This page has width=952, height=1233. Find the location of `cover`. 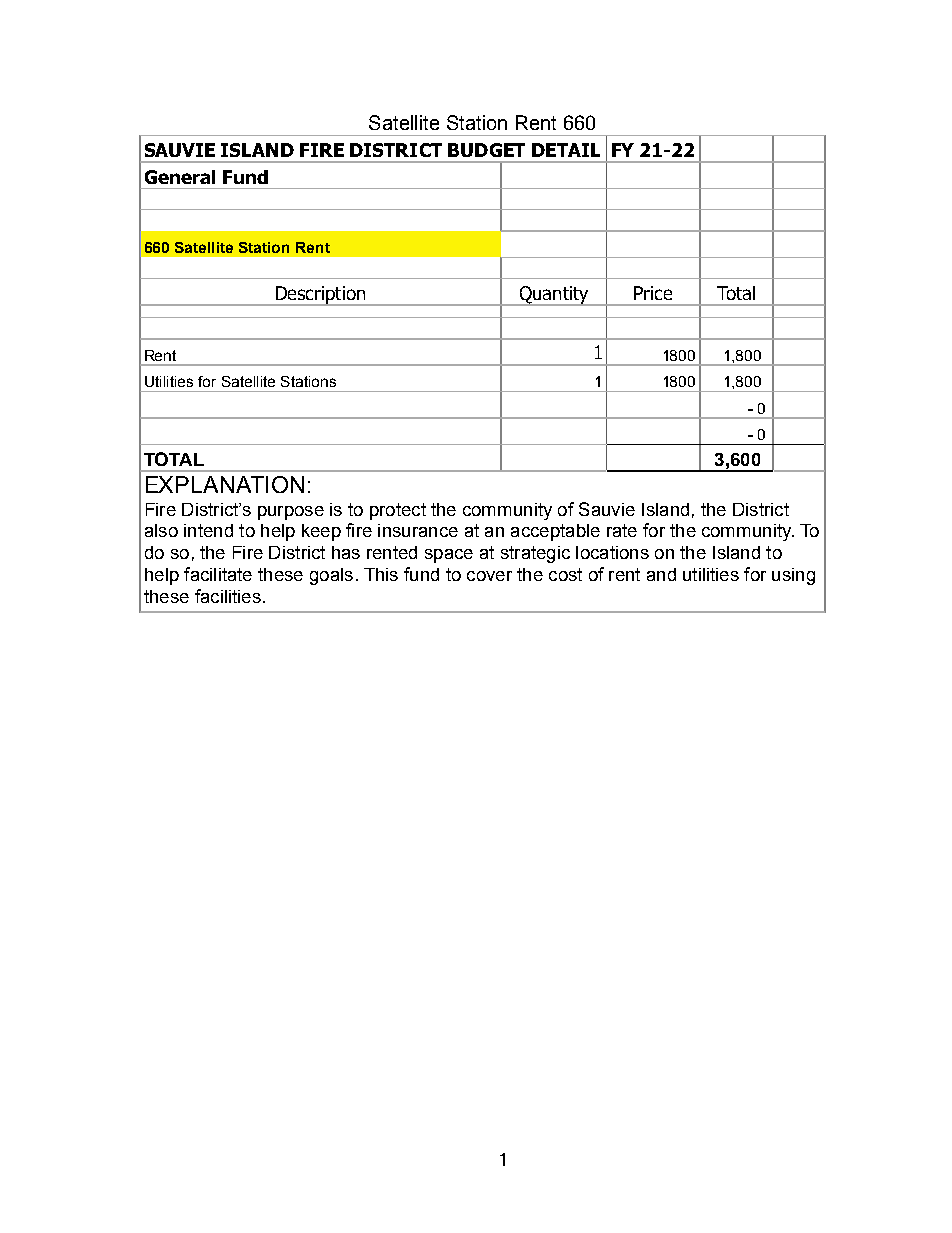

cover is located at coordinates (489, 576).
